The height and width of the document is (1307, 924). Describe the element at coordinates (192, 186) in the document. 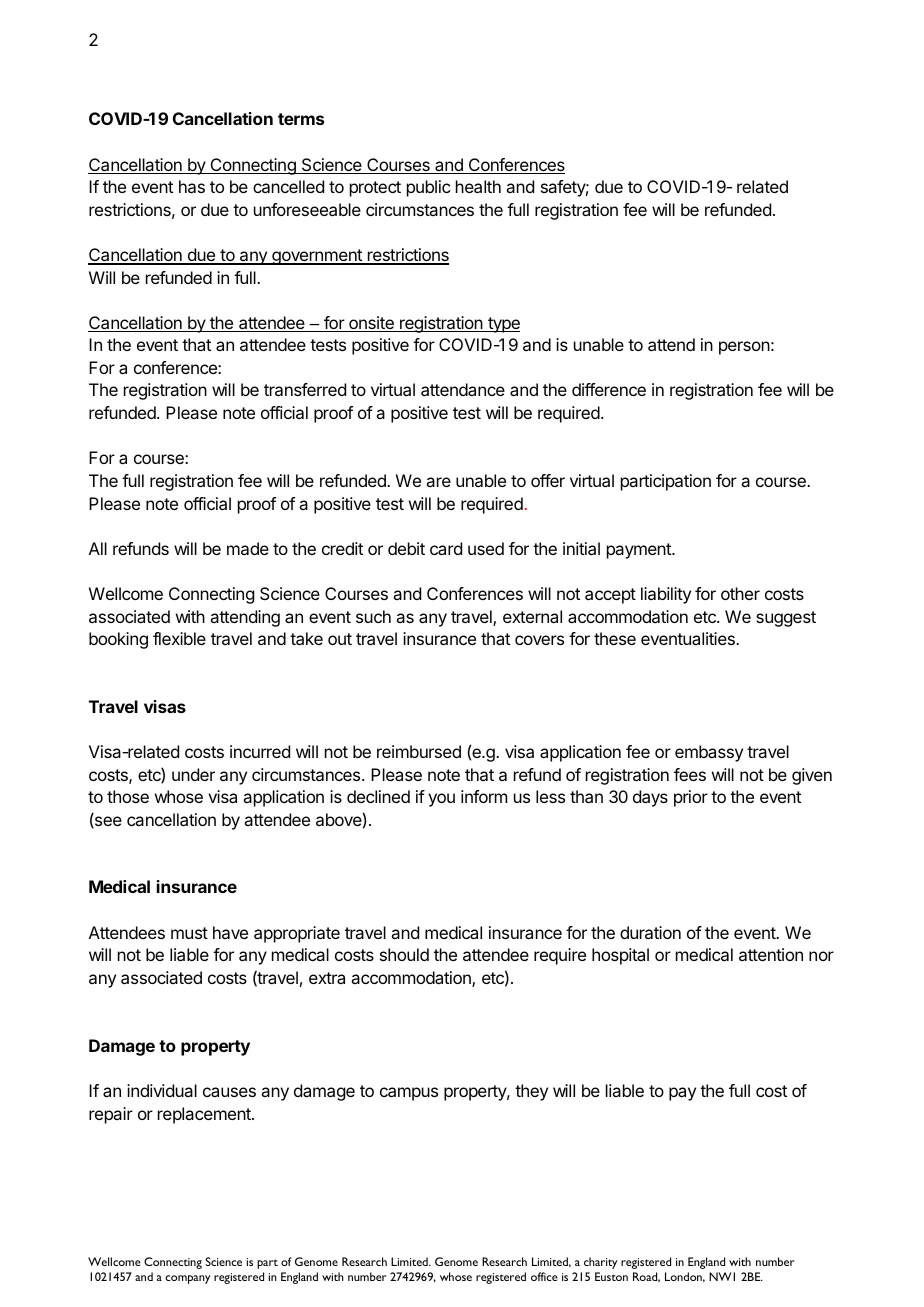

I see `has` at that location.
